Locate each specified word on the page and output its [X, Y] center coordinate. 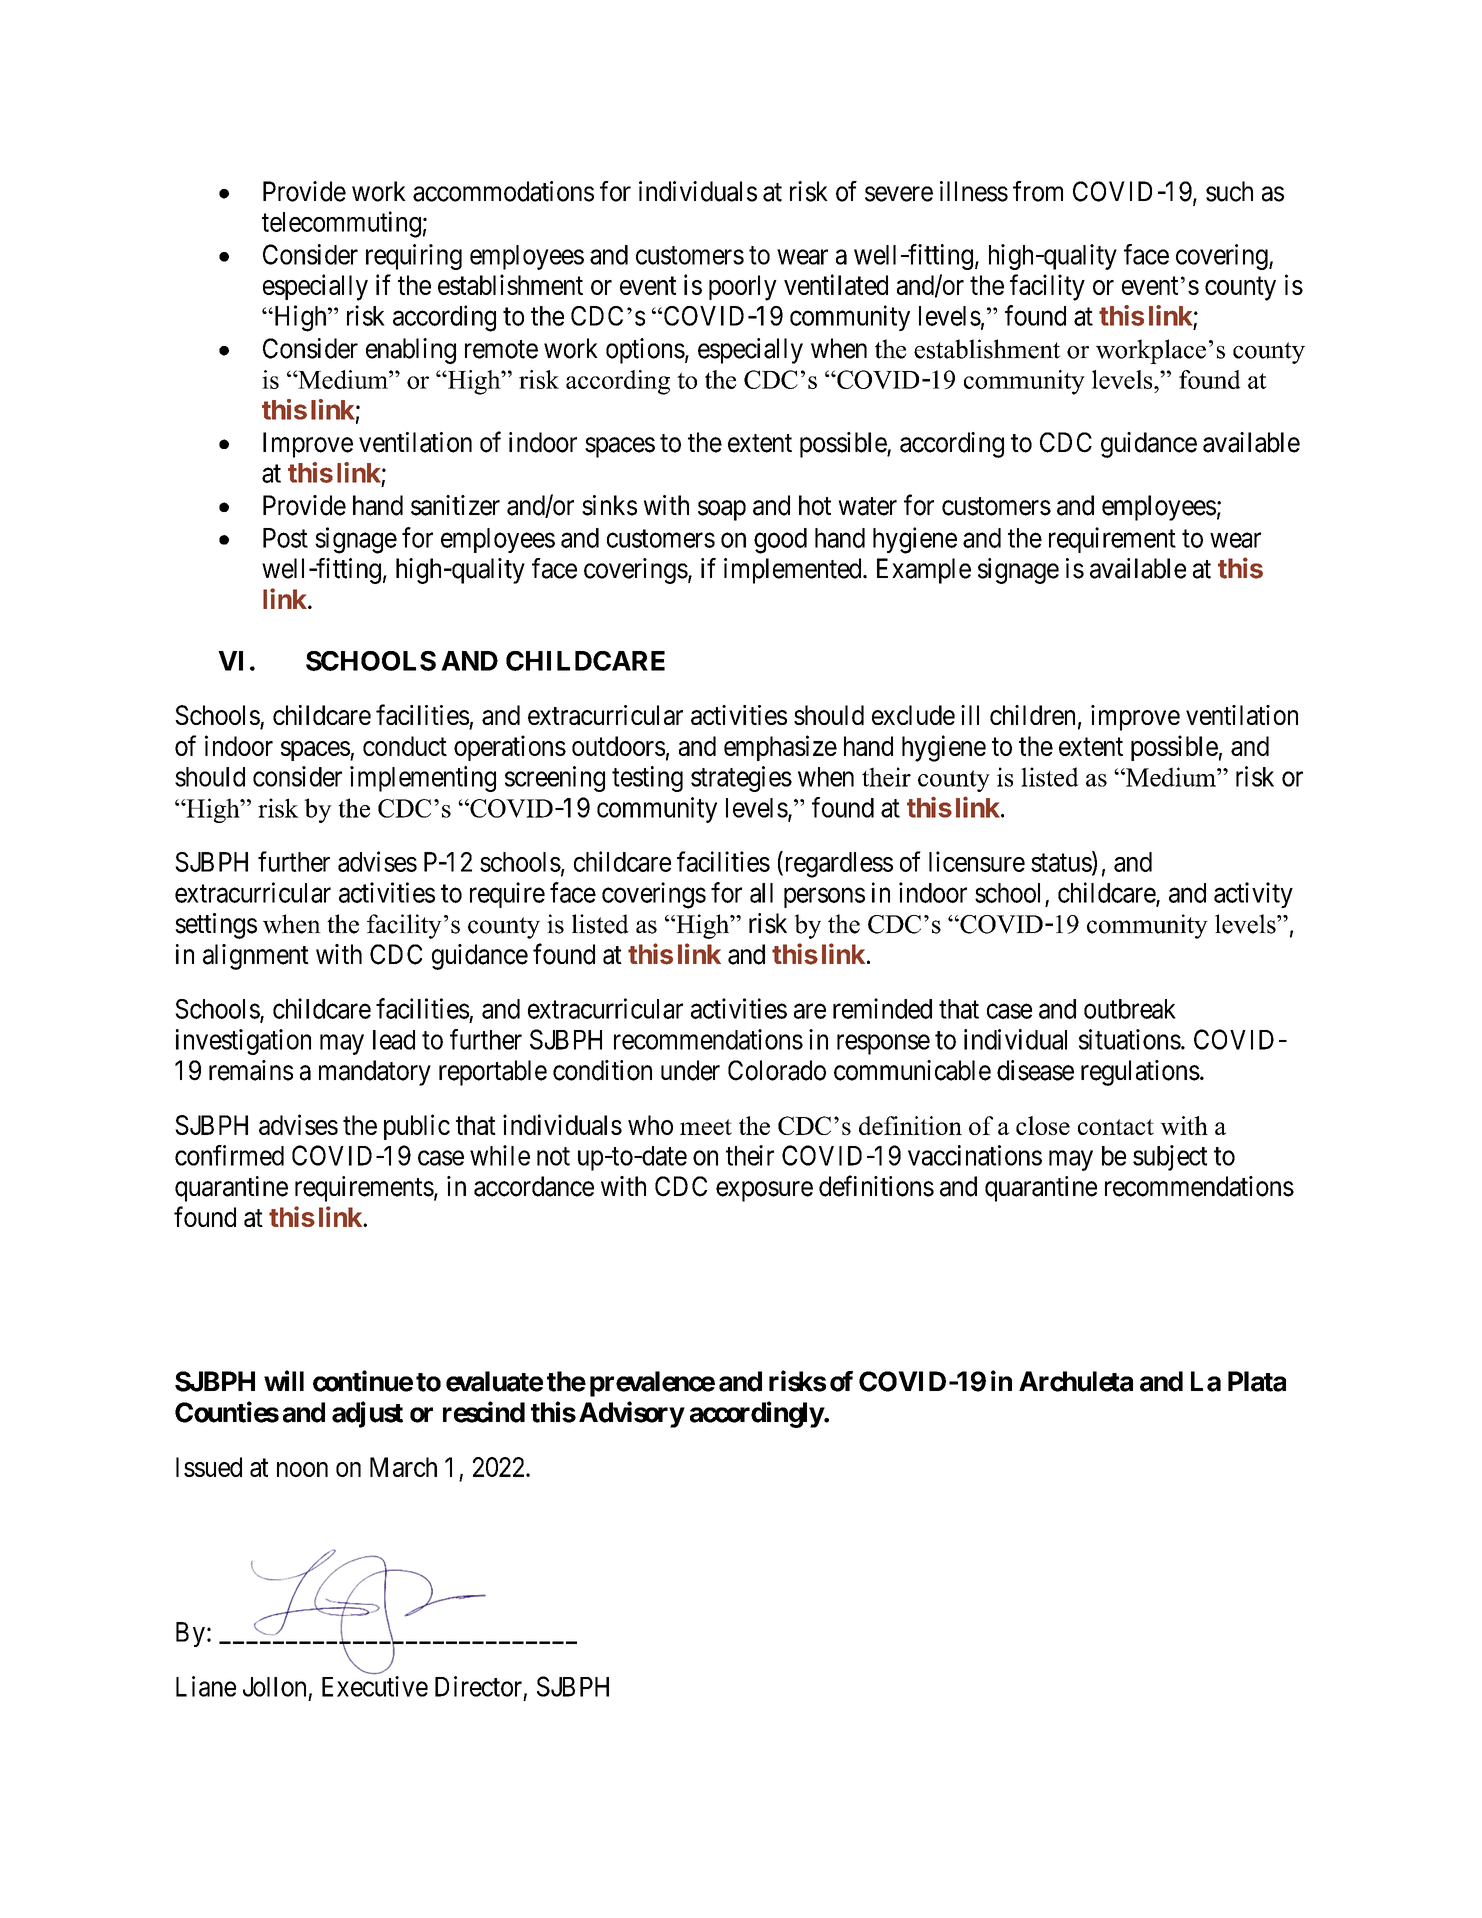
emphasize [780, 748]
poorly [743, 288]
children [1032, 715]
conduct [405, 746]
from [1038, 191]
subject [1170, 1158]
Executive [375, 1686]
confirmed [229, 1155]
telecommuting [341, 224]
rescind [484, 1412]
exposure [764, 1191]
